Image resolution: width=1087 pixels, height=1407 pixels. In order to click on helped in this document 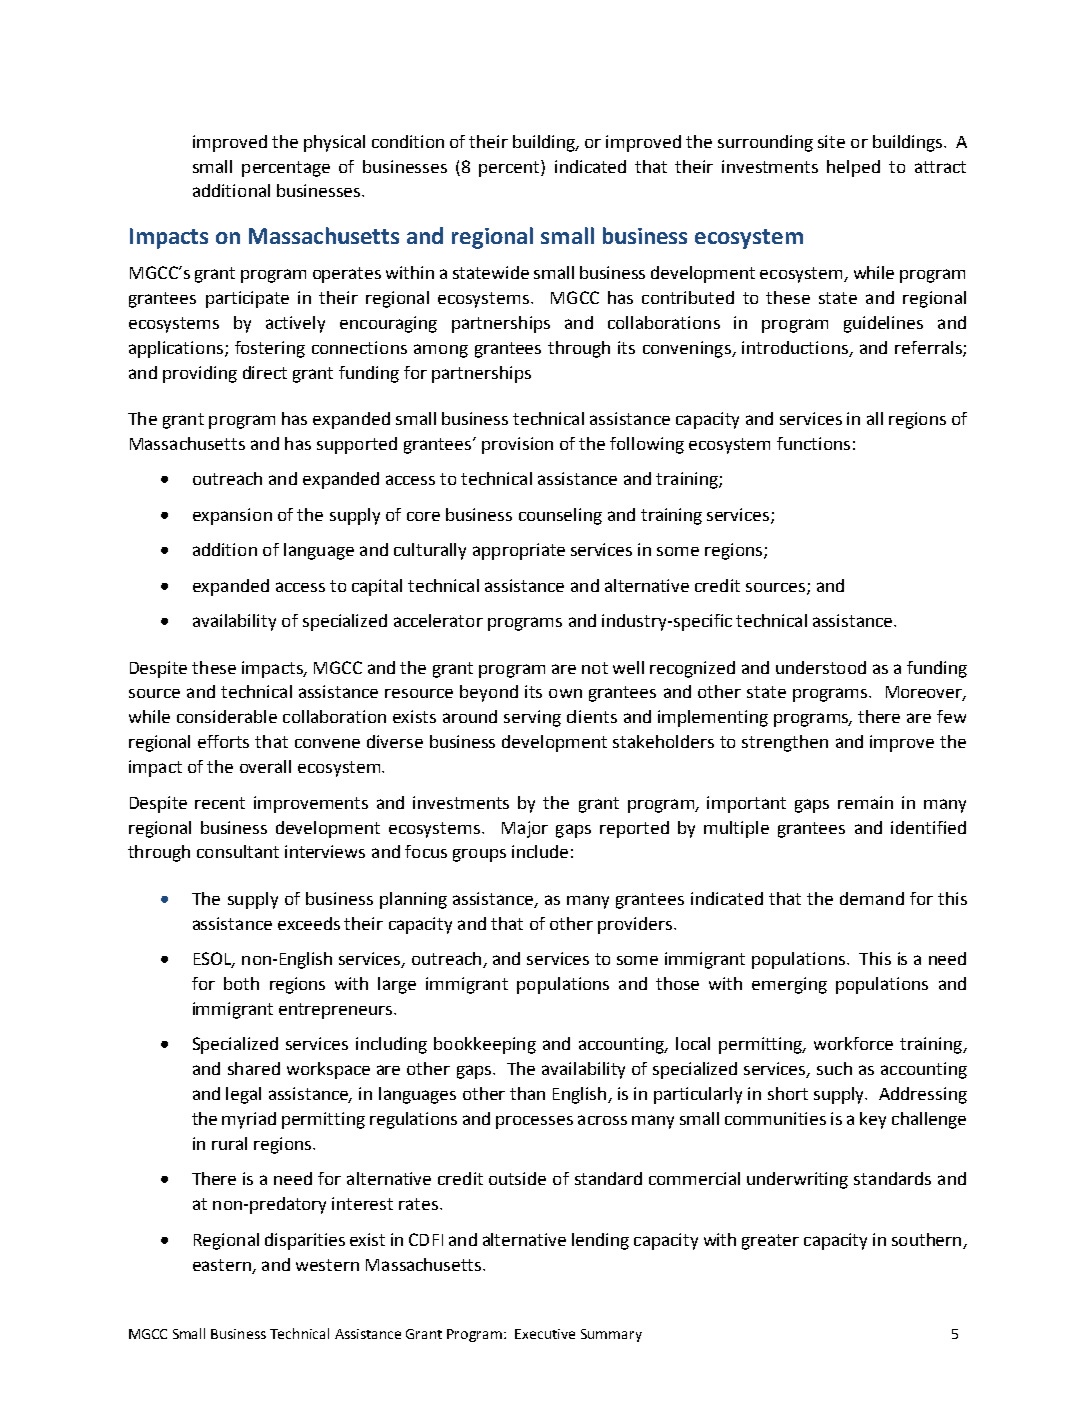, I will do `click(853, 168)`.
